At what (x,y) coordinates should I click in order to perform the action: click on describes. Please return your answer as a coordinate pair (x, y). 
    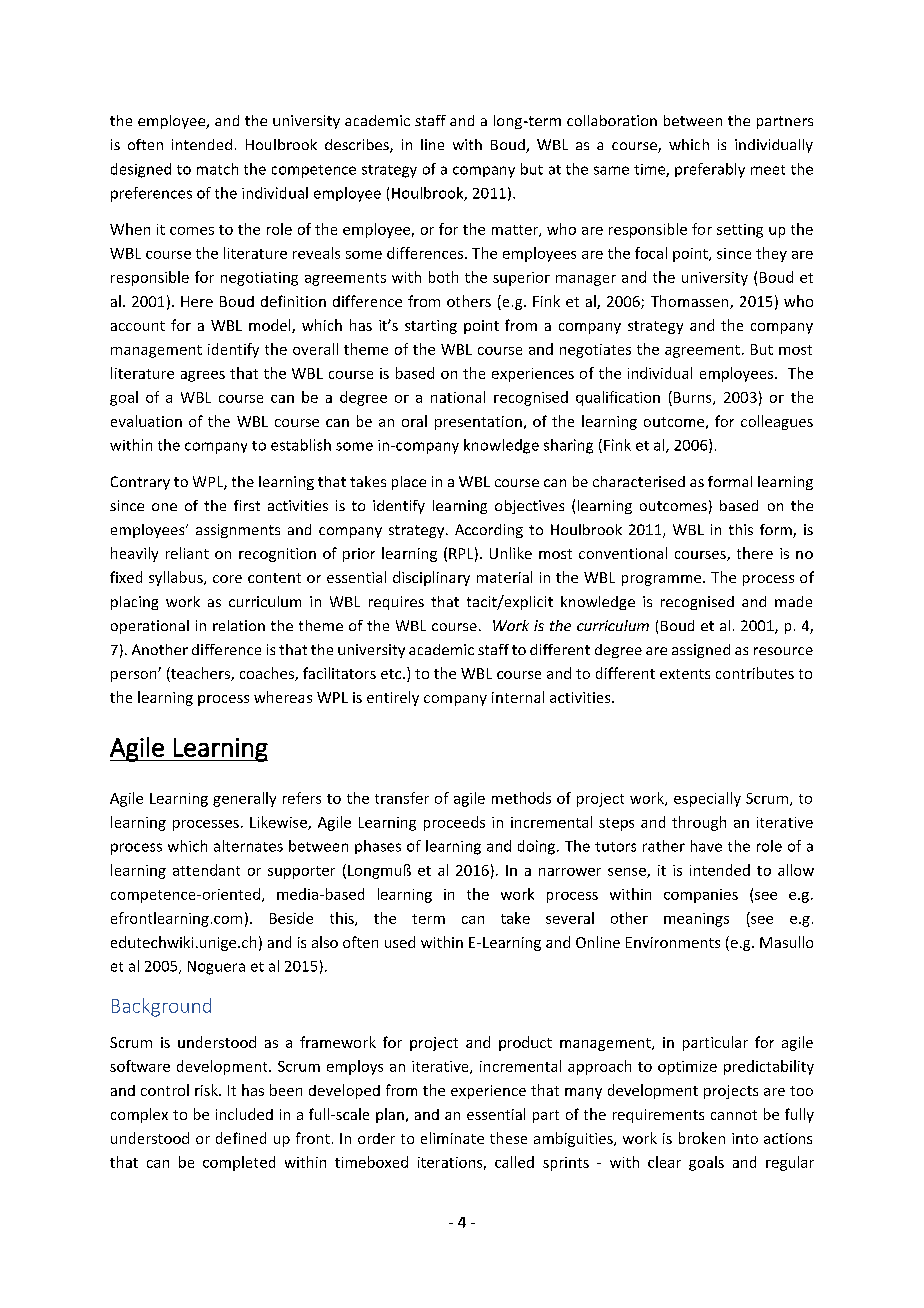
    Looking at the image, I should click on (358, 146).
